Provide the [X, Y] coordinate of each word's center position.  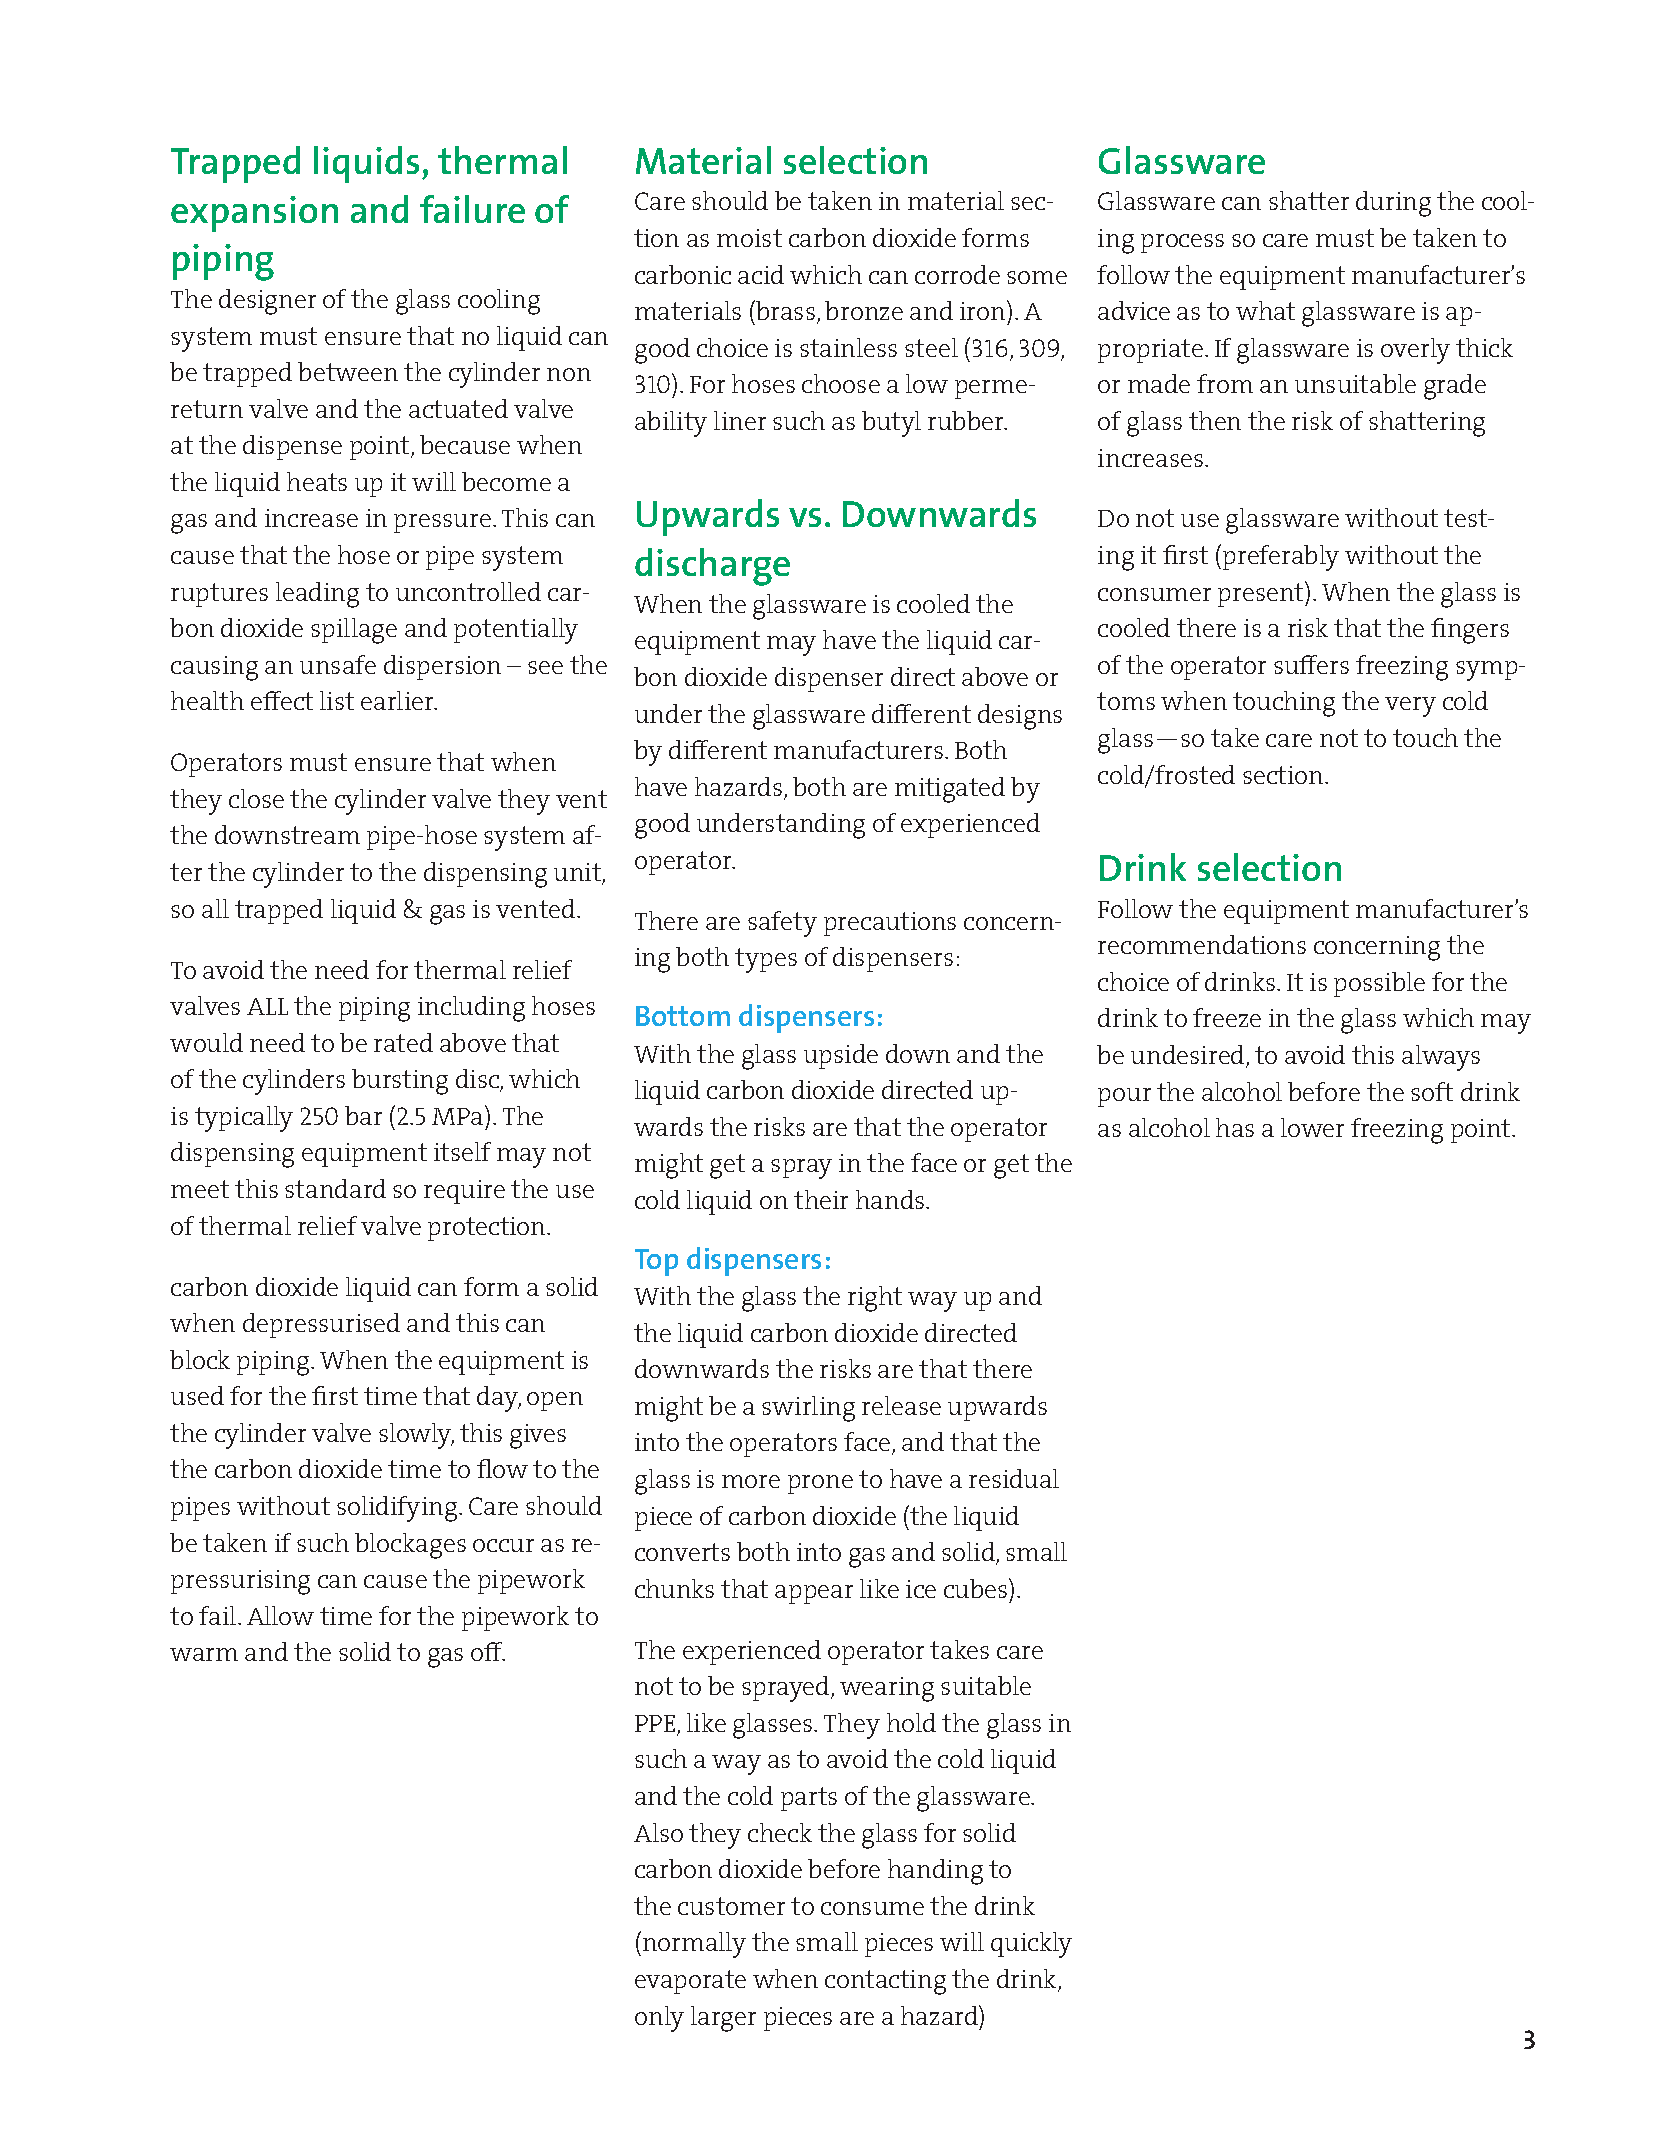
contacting [885, 1982]
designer [267, 302]
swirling [808, 1409]
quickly [1031, 1945]
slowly [416, 1436]
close [256, 798]
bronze [864, 310]
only [659, 2019]
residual [1014, 1478]
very [1410, 707]
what [1265, 310]
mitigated [950, 790]
